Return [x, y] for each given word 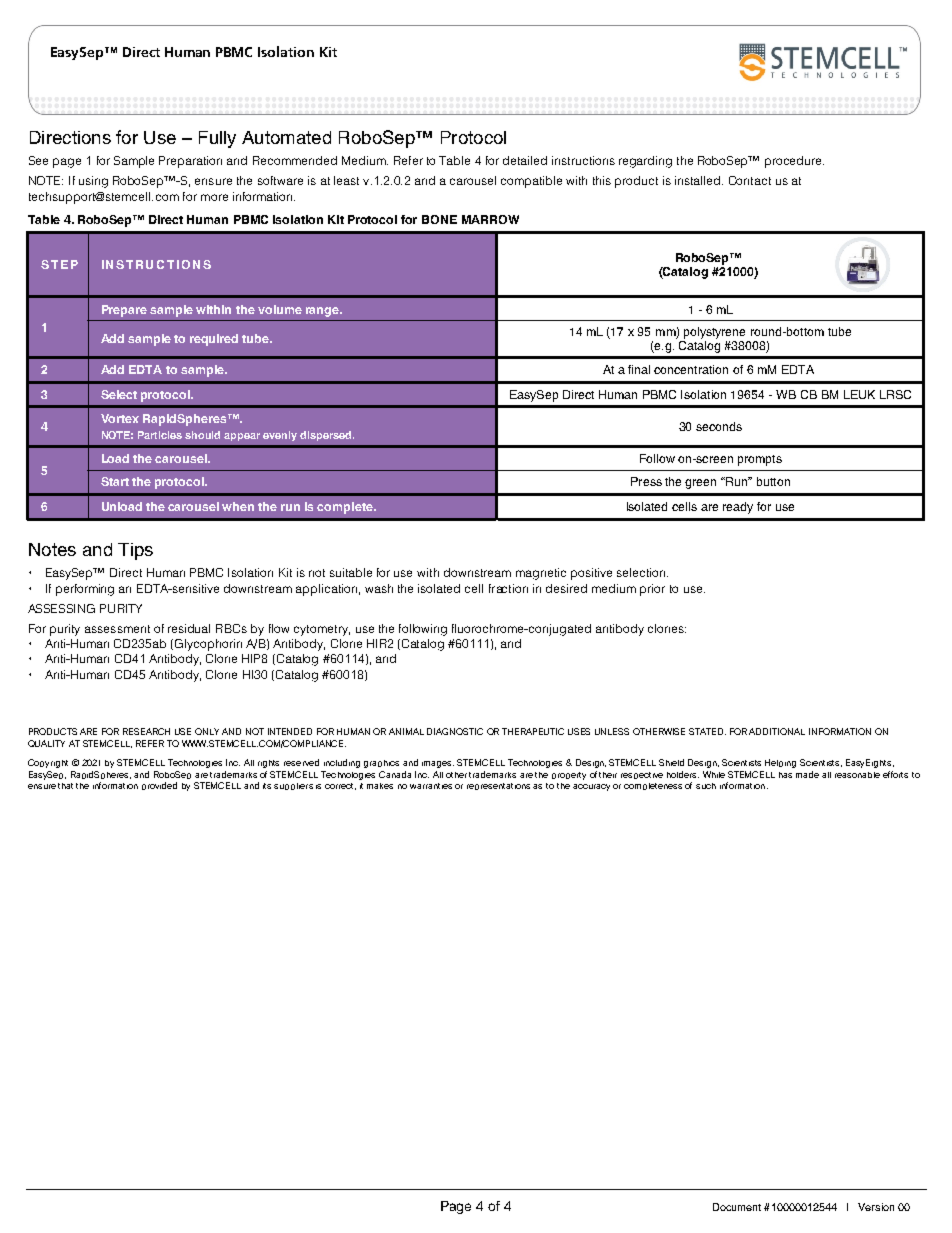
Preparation [190, 162]
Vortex [120, 418]
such [706, 786]
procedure [794, 162]
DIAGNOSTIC [455, 731]
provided [159, 786]
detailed [525, 160]
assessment [117, 629]
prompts [760, 460]
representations [498, 786]
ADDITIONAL [777, 731]
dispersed [327, 436]
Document [737, 1207]
